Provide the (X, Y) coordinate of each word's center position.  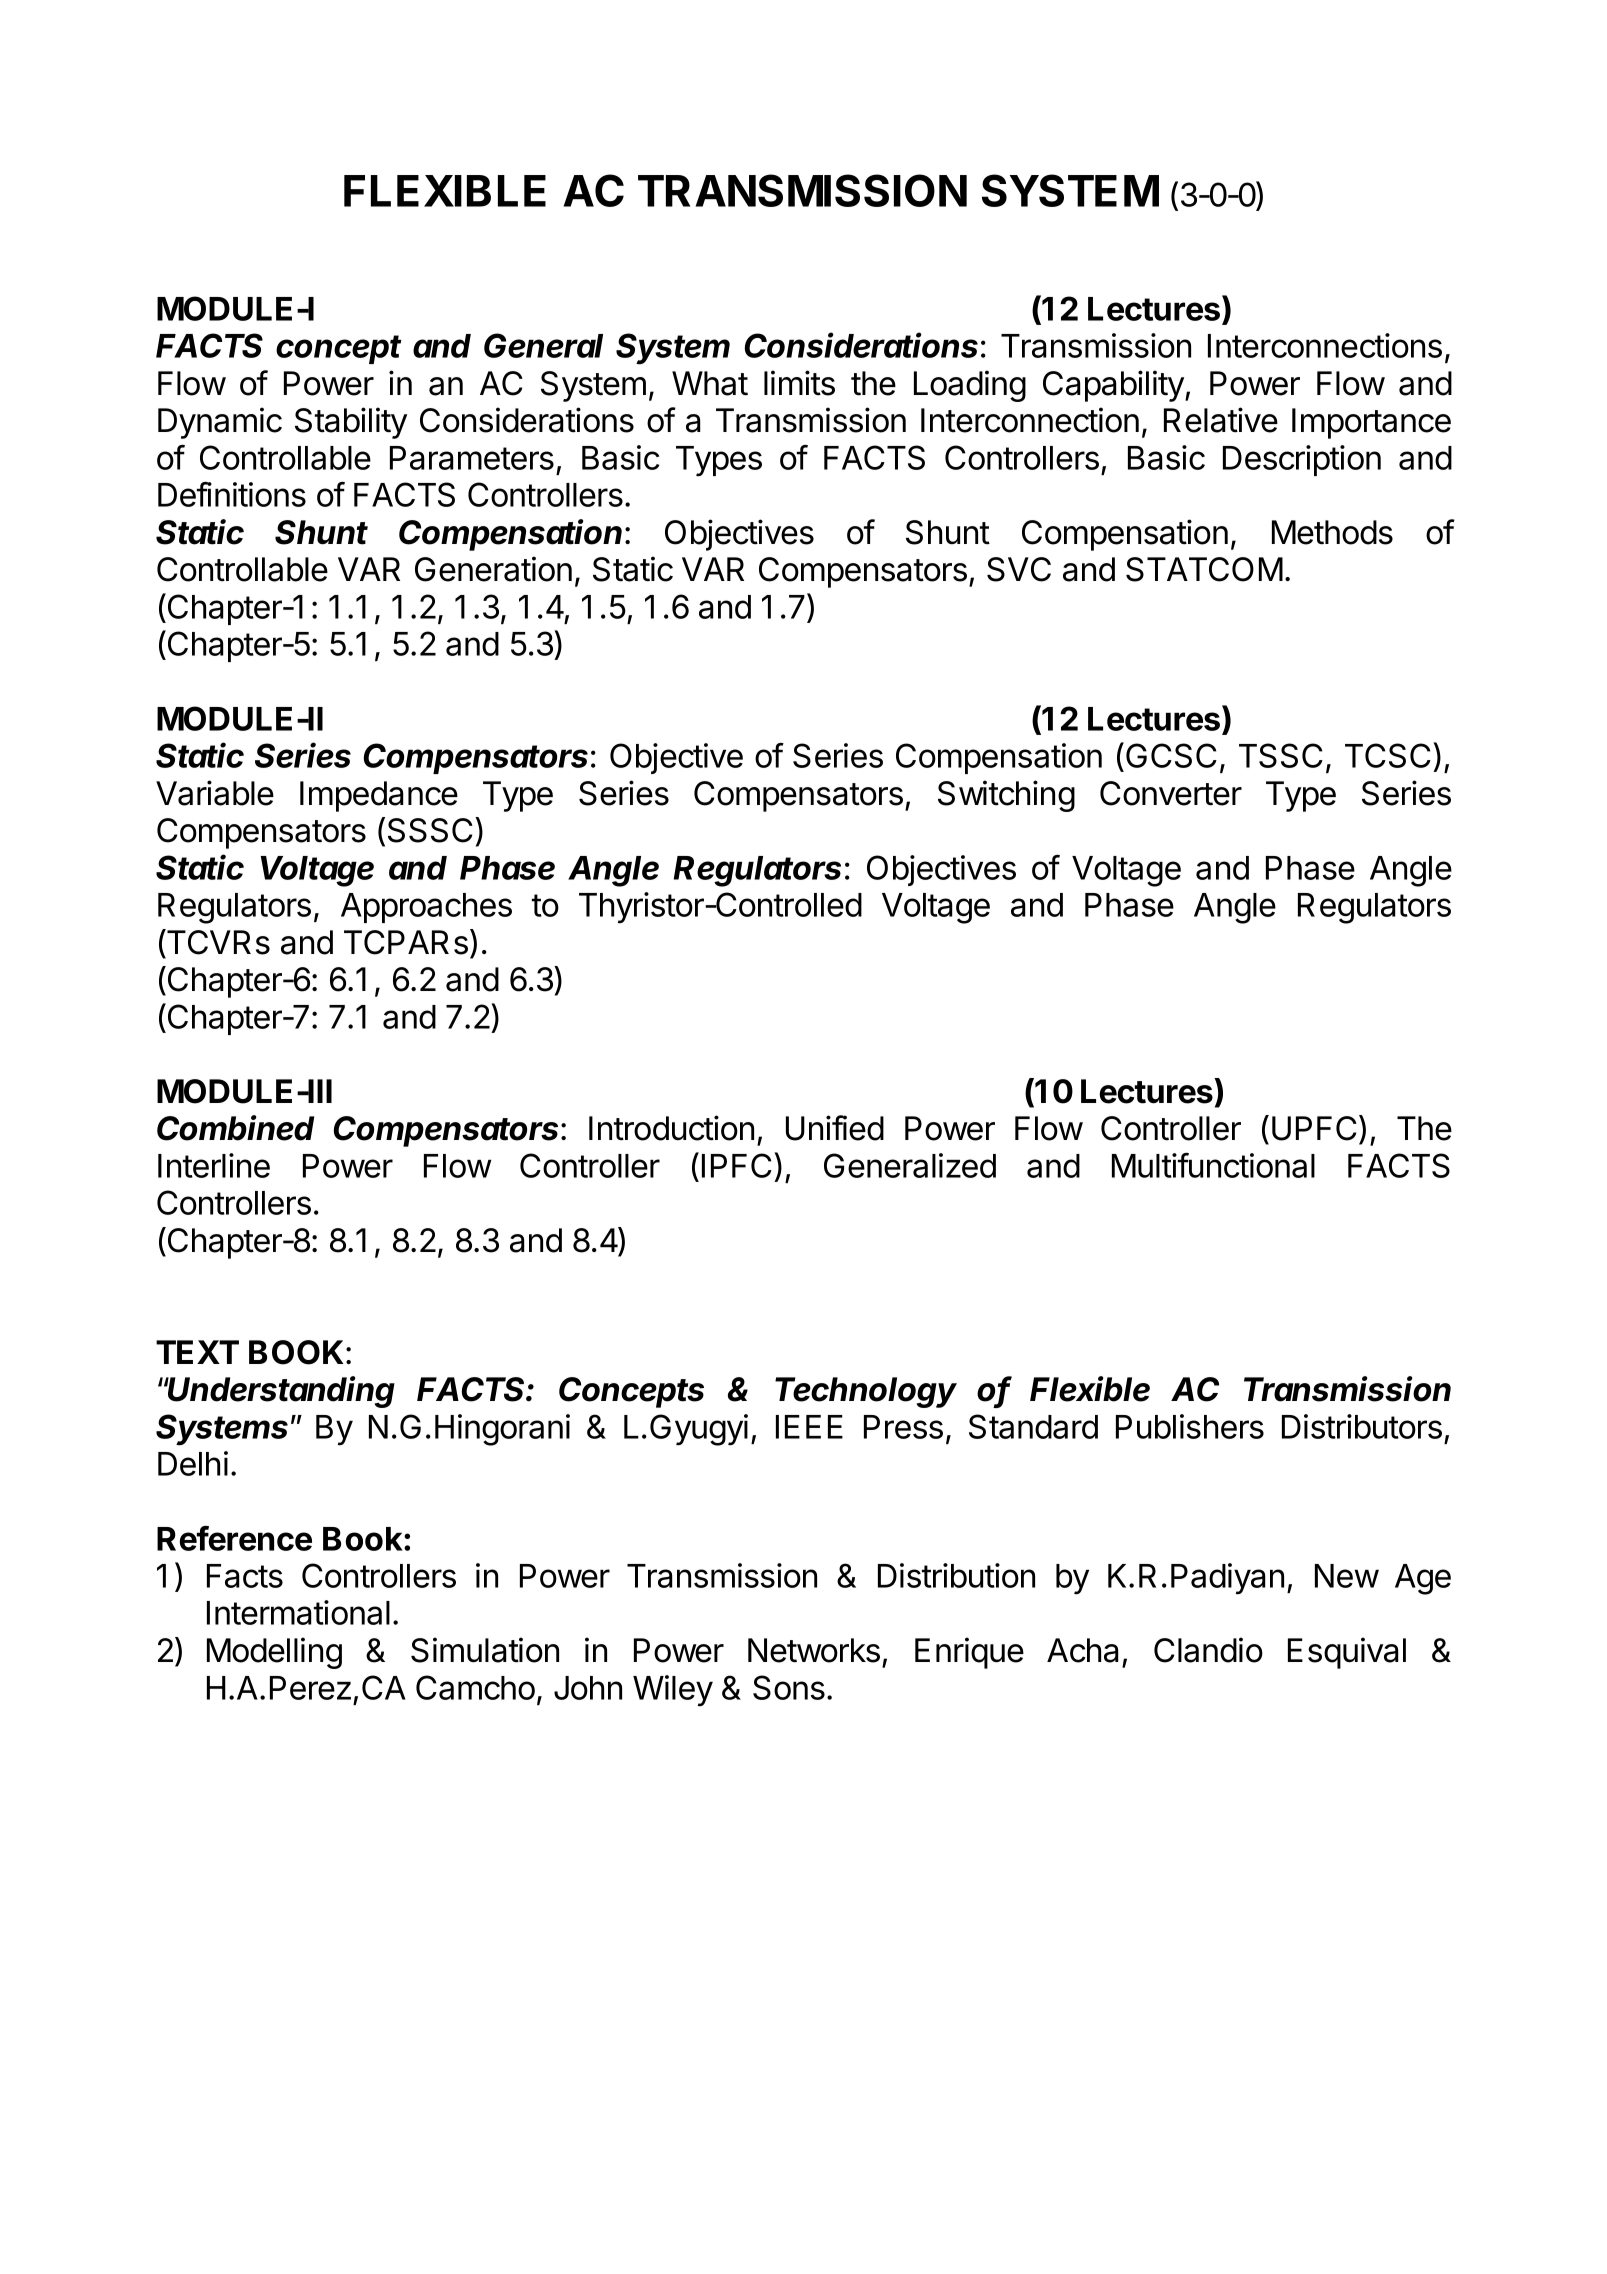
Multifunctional (1213, 1165)
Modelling (274, 1653)
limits (799, 383)
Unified (835, 1128)
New (1347, 1576)
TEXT (197, 1352)
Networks (814, 1650)
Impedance (379, 796)
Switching (1006, 796)
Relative (1221, 420)
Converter (1171, 793)
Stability (351, 423)
